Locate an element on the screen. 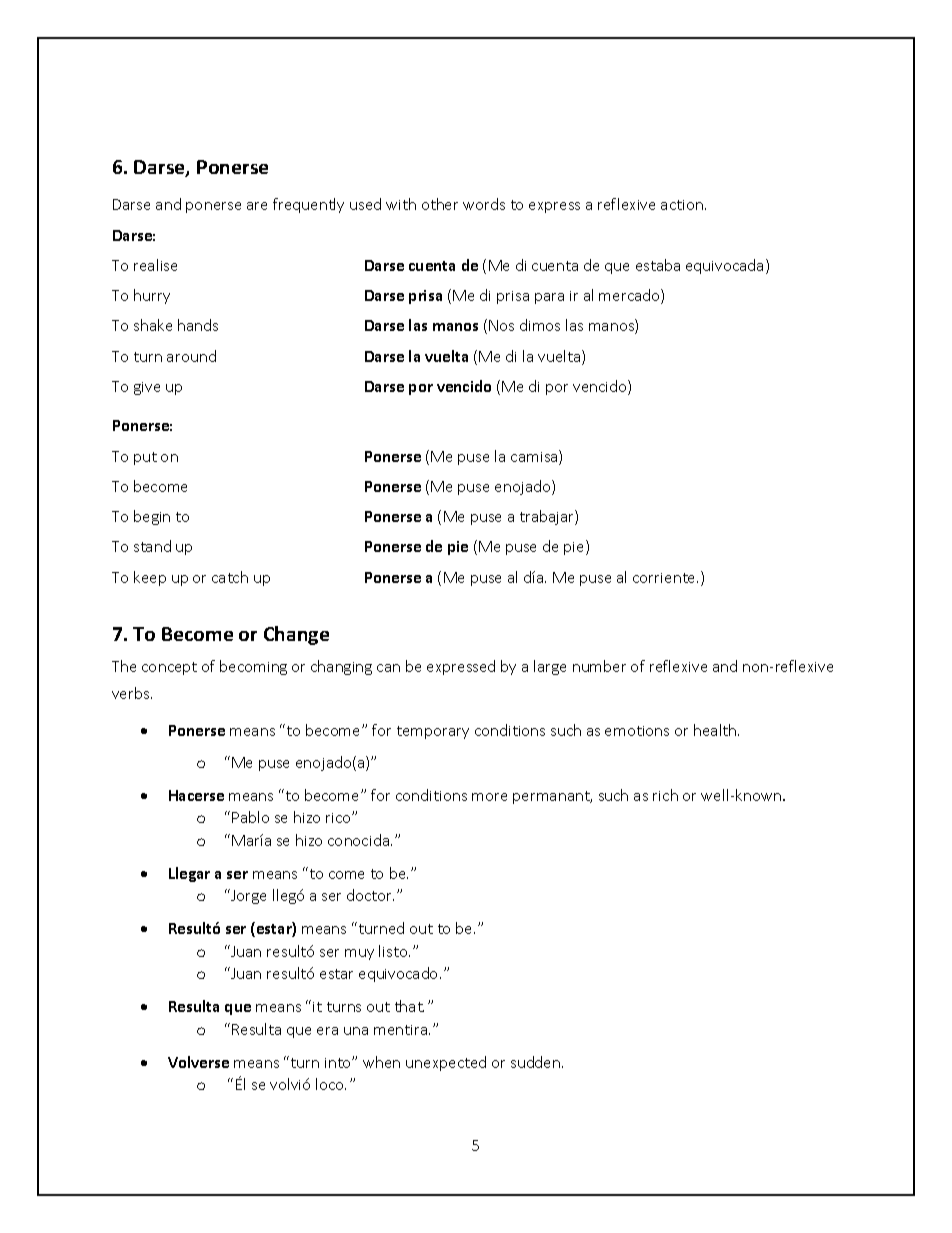 Image resolution: width=952 pixels, height=1233 pixels. corriente is located at coordinates (665, 578).
